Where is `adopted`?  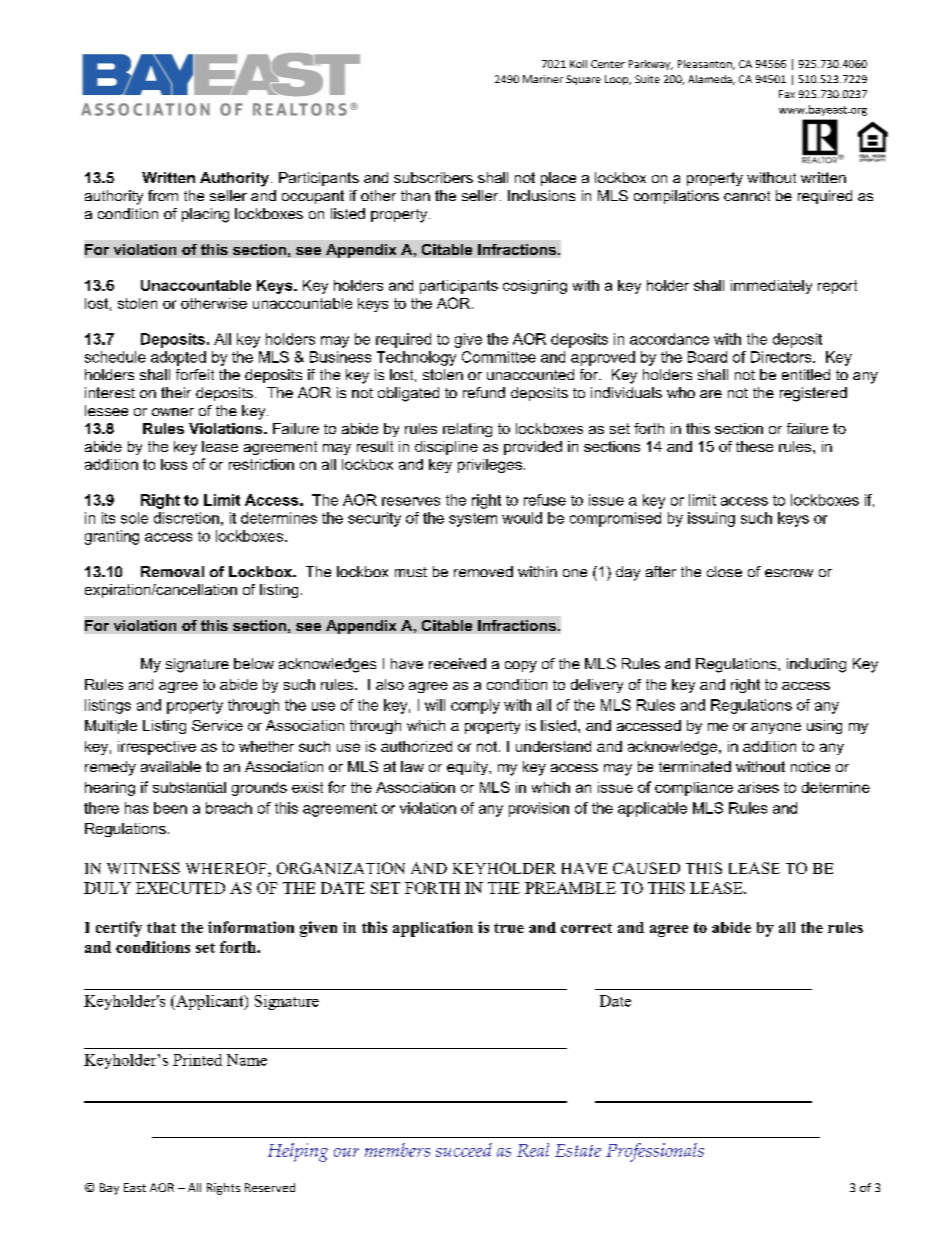
adopted is located at coordinates (178, 358).
